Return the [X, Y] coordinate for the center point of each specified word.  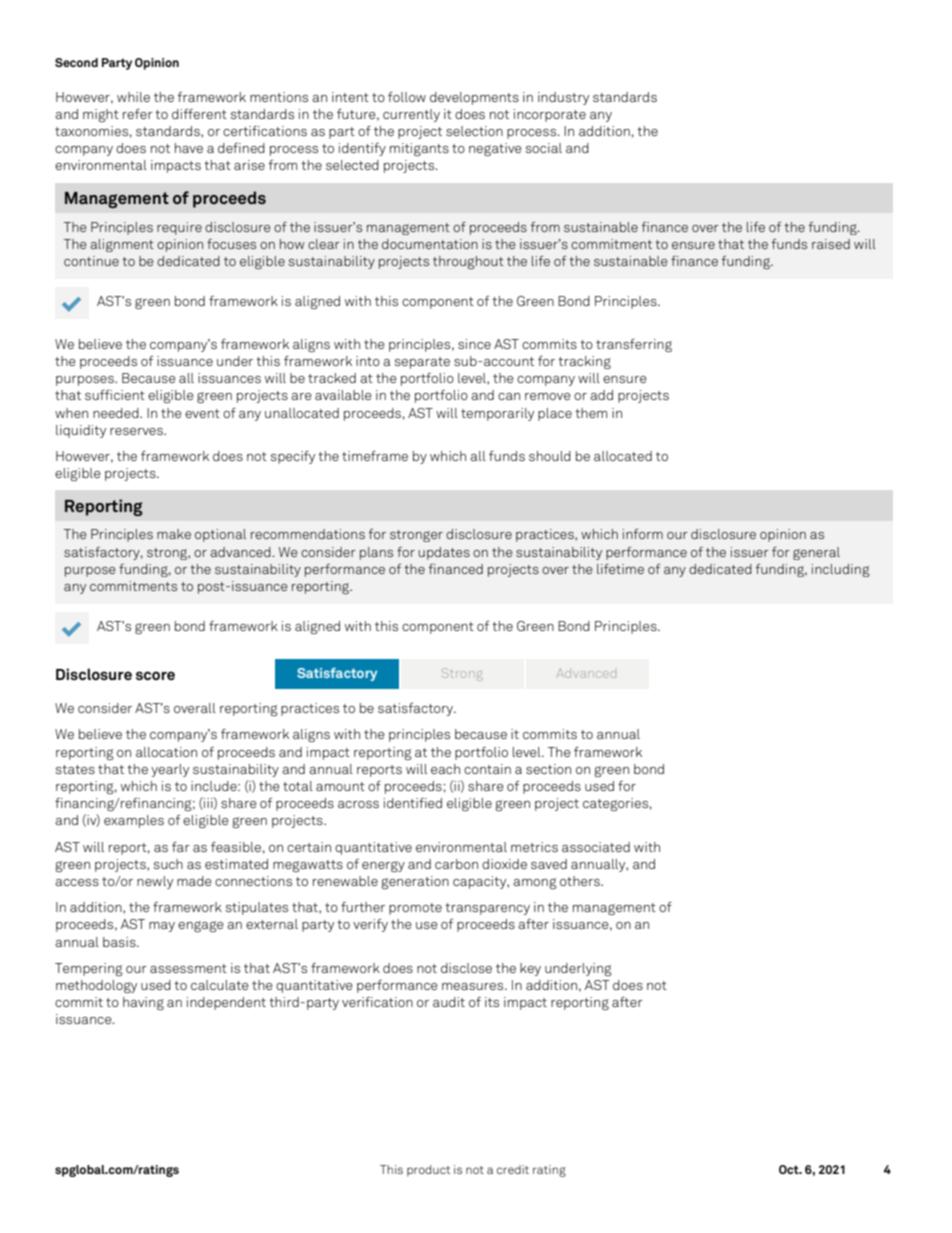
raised [831, 244]
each [445, 769]
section [548, 769]
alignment [122, 245]
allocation [166, 752]
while [133, 97]
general [816, 553]
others [581, 881]
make [174, 534]
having [143, 1003]
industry [563, 98]
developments [474, 98]
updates [444, 553]
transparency [487, 909]
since [474, 344]
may [162, 927]
